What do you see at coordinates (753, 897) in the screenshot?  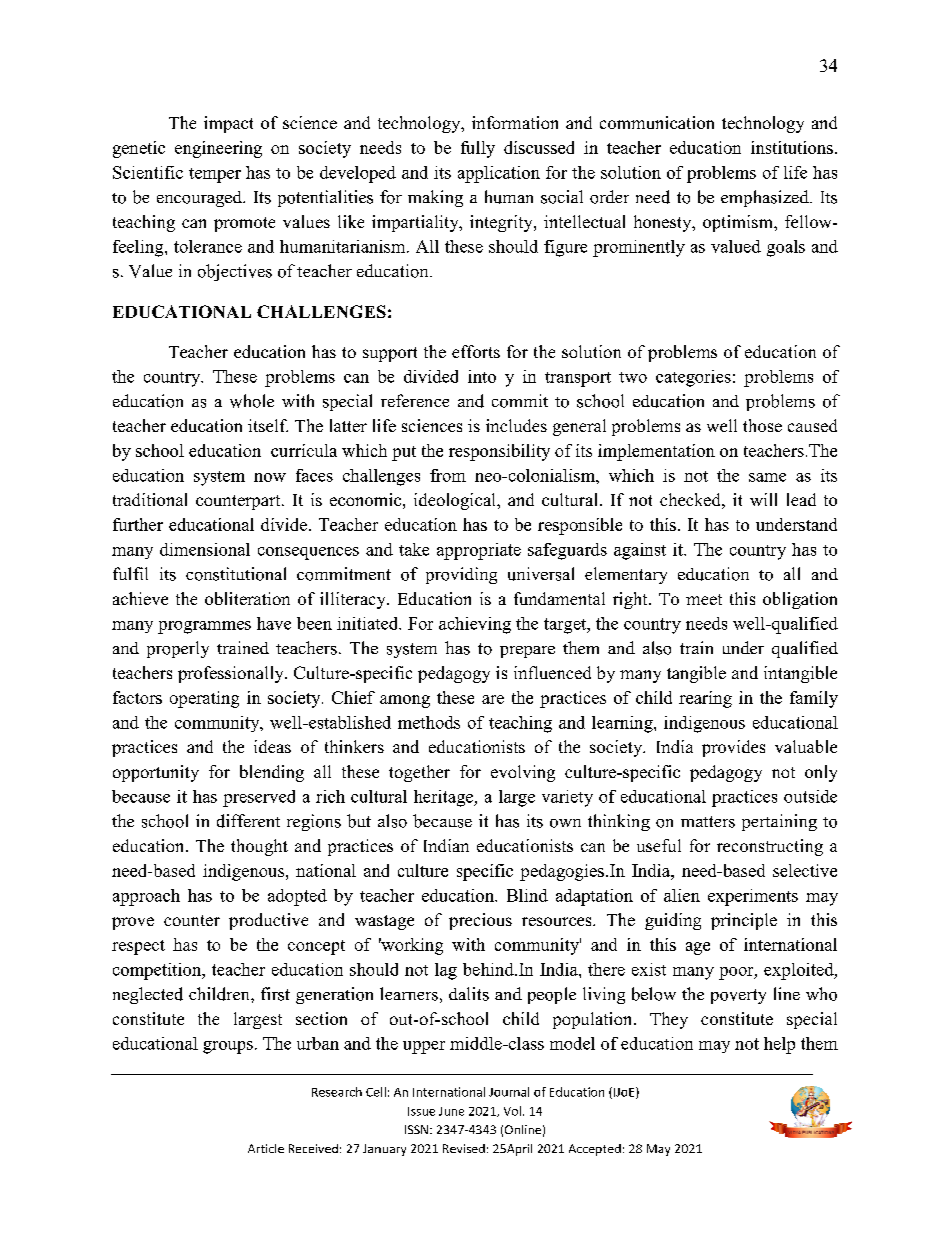 I see `experiments` at bounding box center [753, 897].
